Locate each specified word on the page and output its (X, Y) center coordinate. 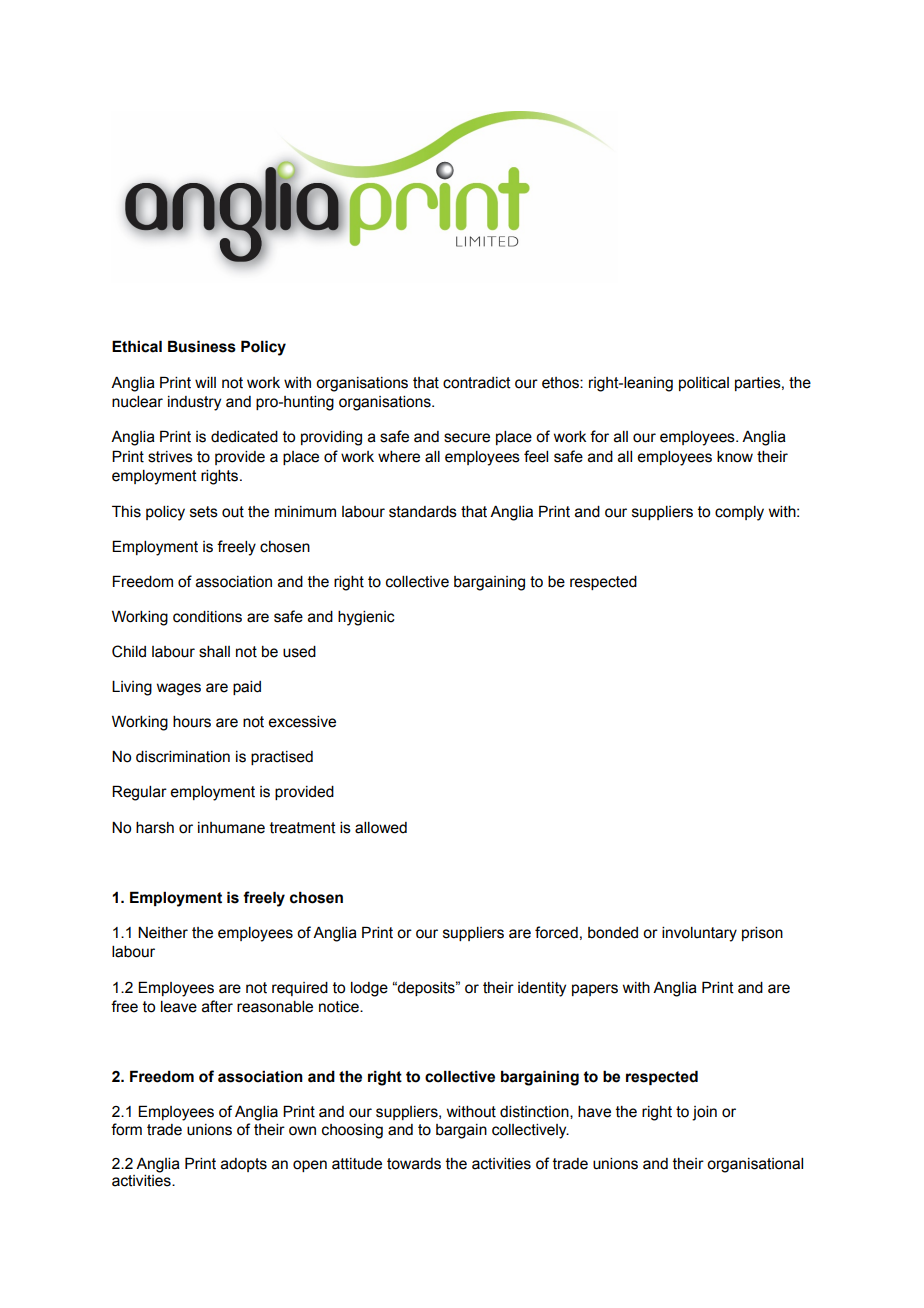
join (704, 1113)
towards (414, 1164)
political (704, 384)
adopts (244, 1165)
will (205, 382)
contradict (477, 383)
